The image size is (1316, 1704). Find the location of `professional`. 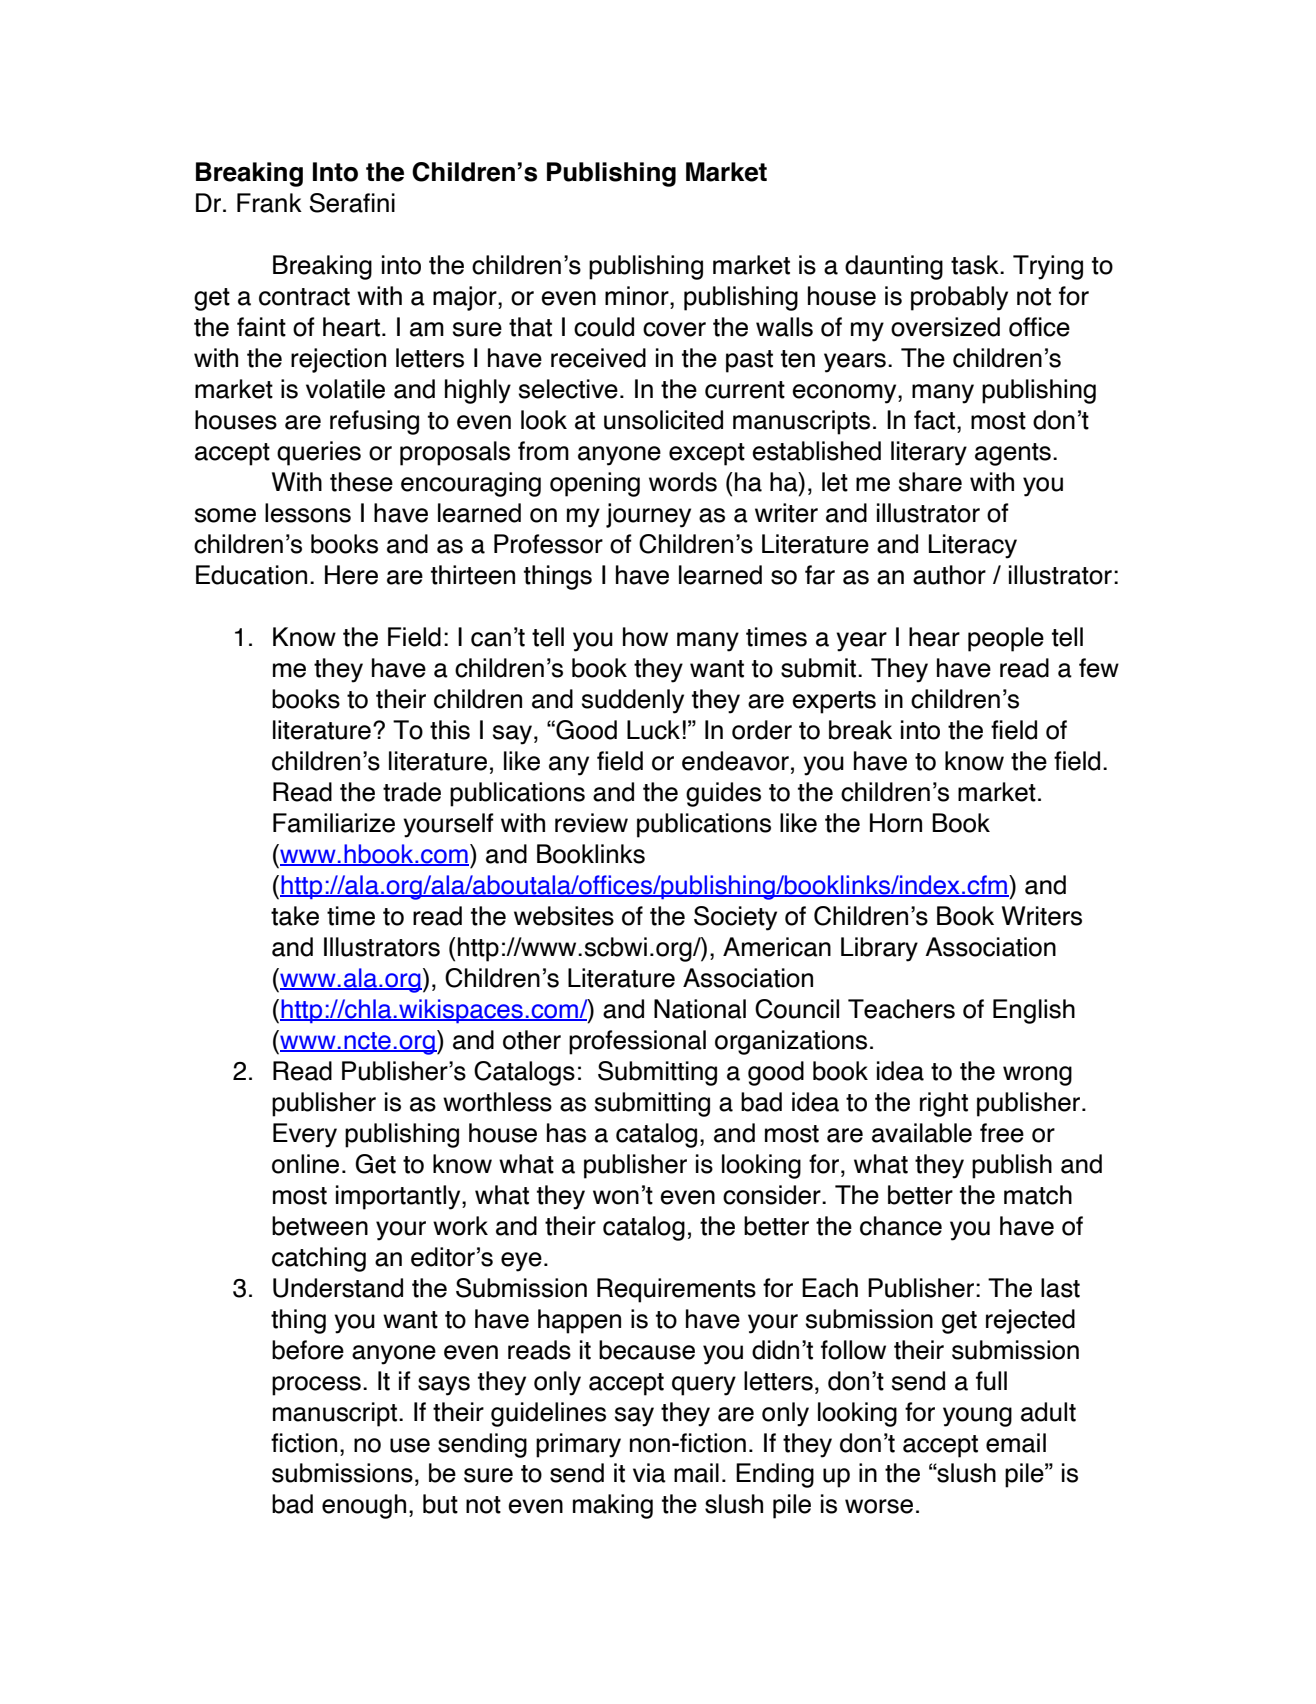

professional is located at coordinates (637, 1042).
